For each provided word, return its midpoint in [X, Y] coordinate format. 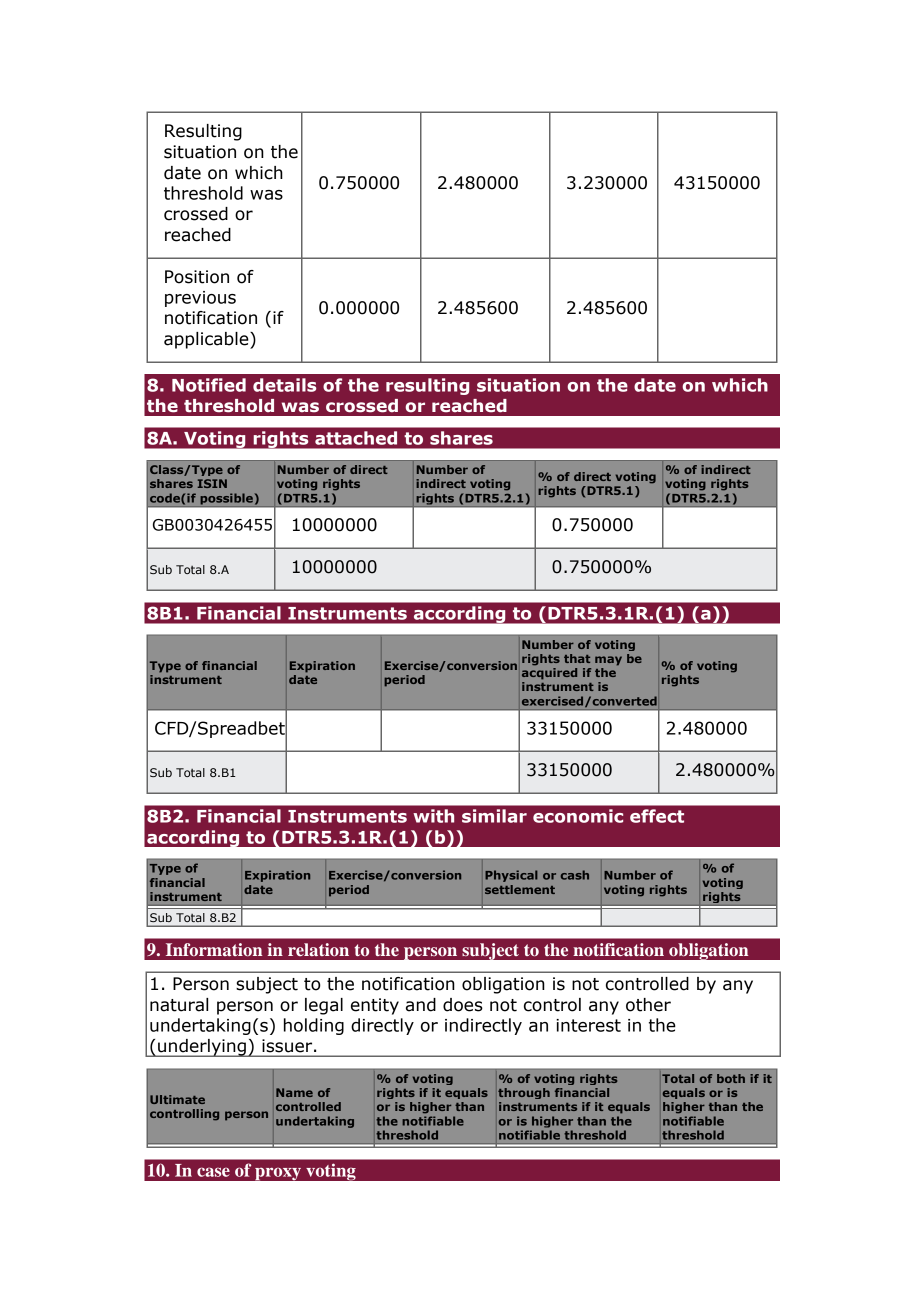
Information [214, 949]
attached [356, 438]
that [577, 658]
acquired [549, 674]
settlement [520, 889]
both [731, 1078]
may [608, 661]
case [213, 1172]
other [648, 1005]
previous [200, 299]
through [524, 1093]
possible [226, 500]
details [284, 385]
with [433, 816]
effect [657, 816]
